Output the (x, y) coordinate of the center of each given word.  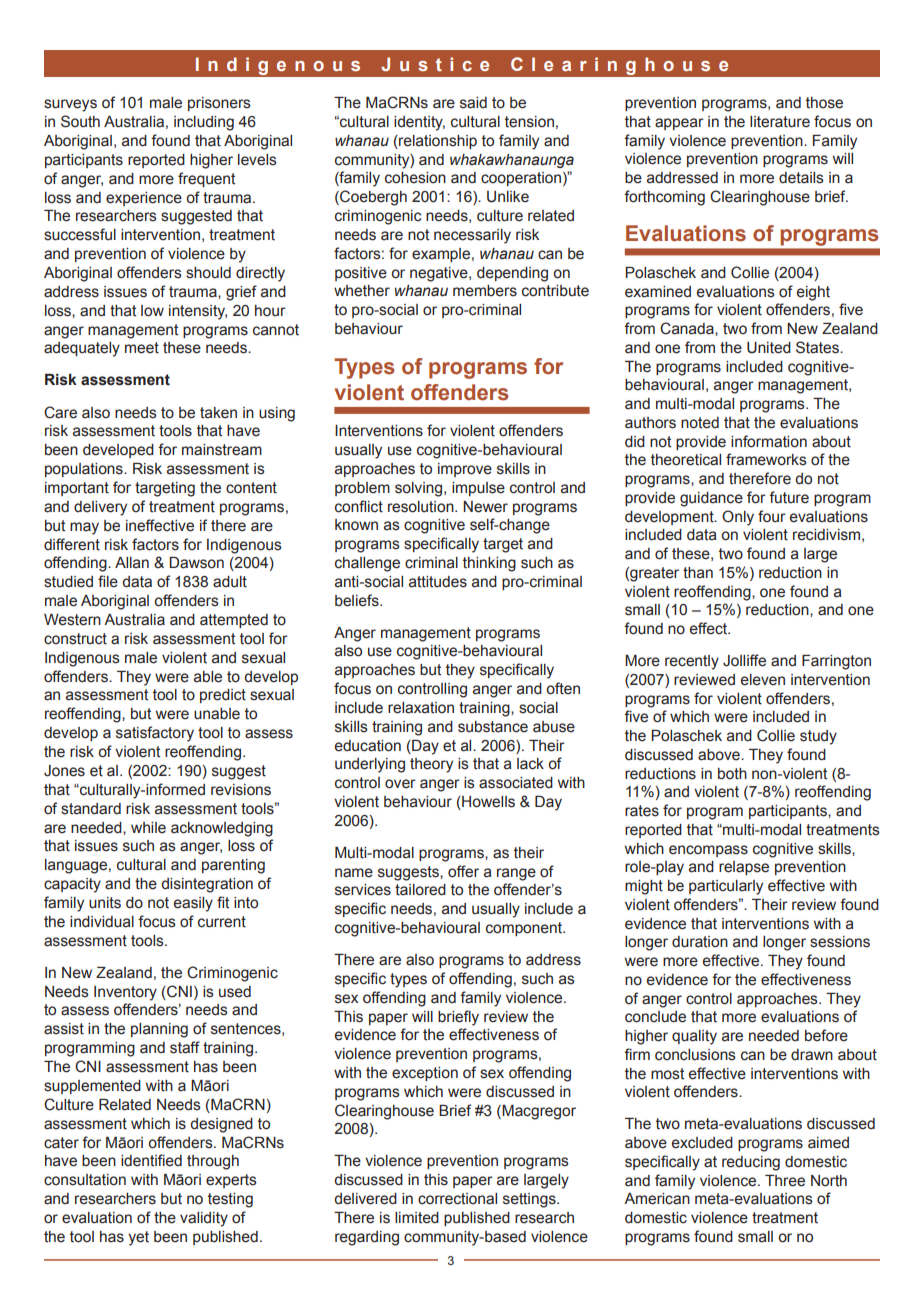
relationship (437, 142)
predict (223, 696)
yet (138, 1238)
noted (700, 423)
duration (700, 942)
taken (218, 413)
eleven (763, 680)
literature (780, 122)
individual (102, 922)
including (204, 123)
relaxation (421, 708)
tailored (420, 890)
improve (465, 470)
